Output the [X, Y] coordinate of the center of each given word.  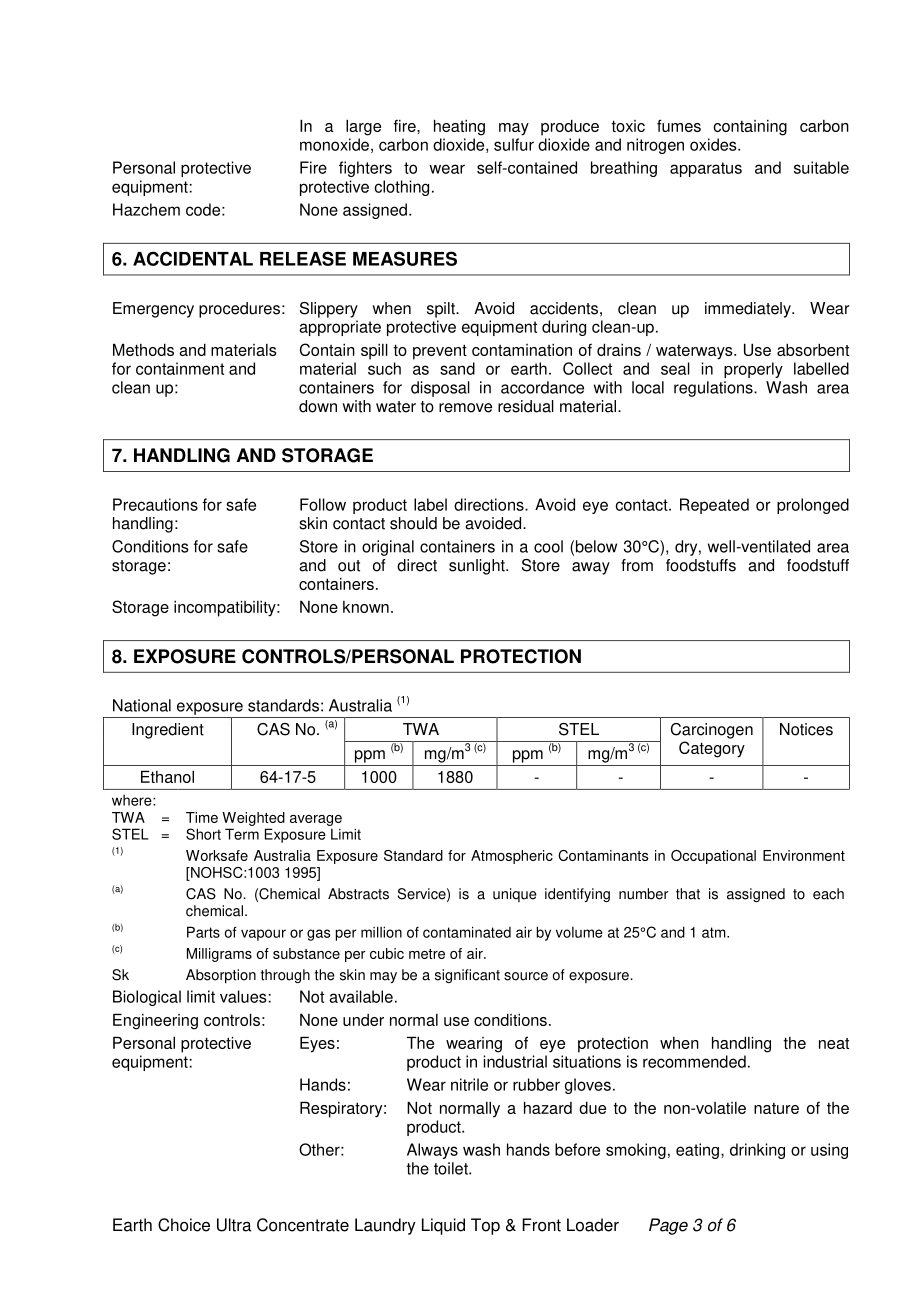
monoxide [334, 144]
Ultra [234, 1225]
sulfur [514, 144]
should [413, 523]
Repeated [714, 506]
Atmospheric [512, 857]
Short [203, 834]
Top [485, 1226]
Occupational [713, 857]
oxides [714, 144]
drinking [757, 1151]
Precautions [155, 504]
